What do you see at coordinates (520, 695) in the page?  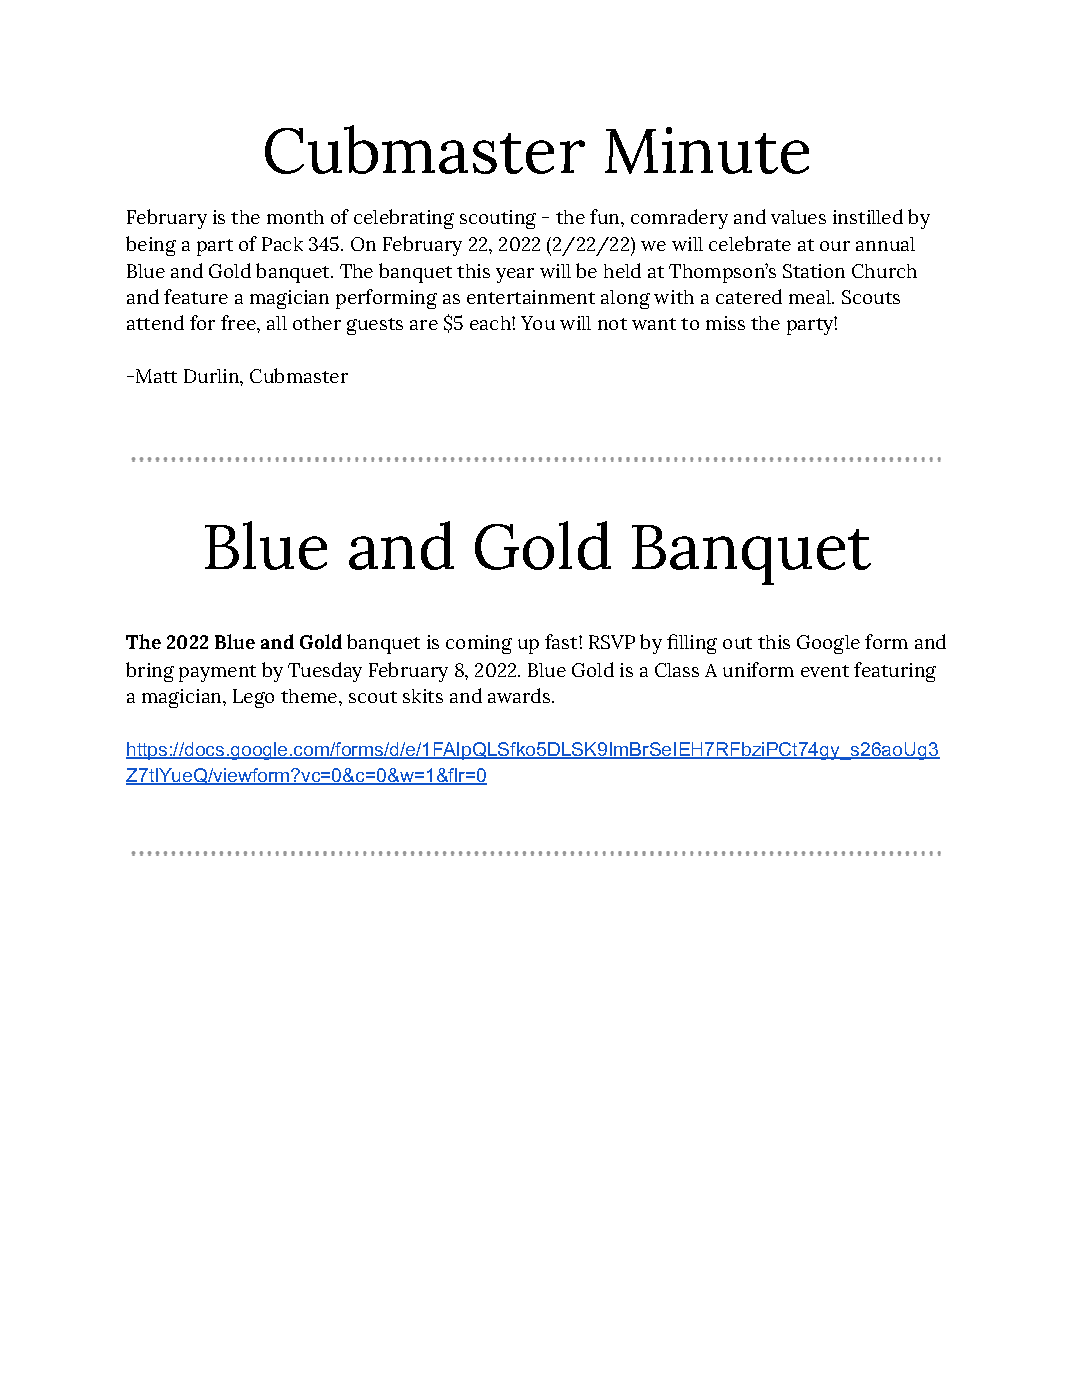 I see `awards` at bounding box center [520, 695].
